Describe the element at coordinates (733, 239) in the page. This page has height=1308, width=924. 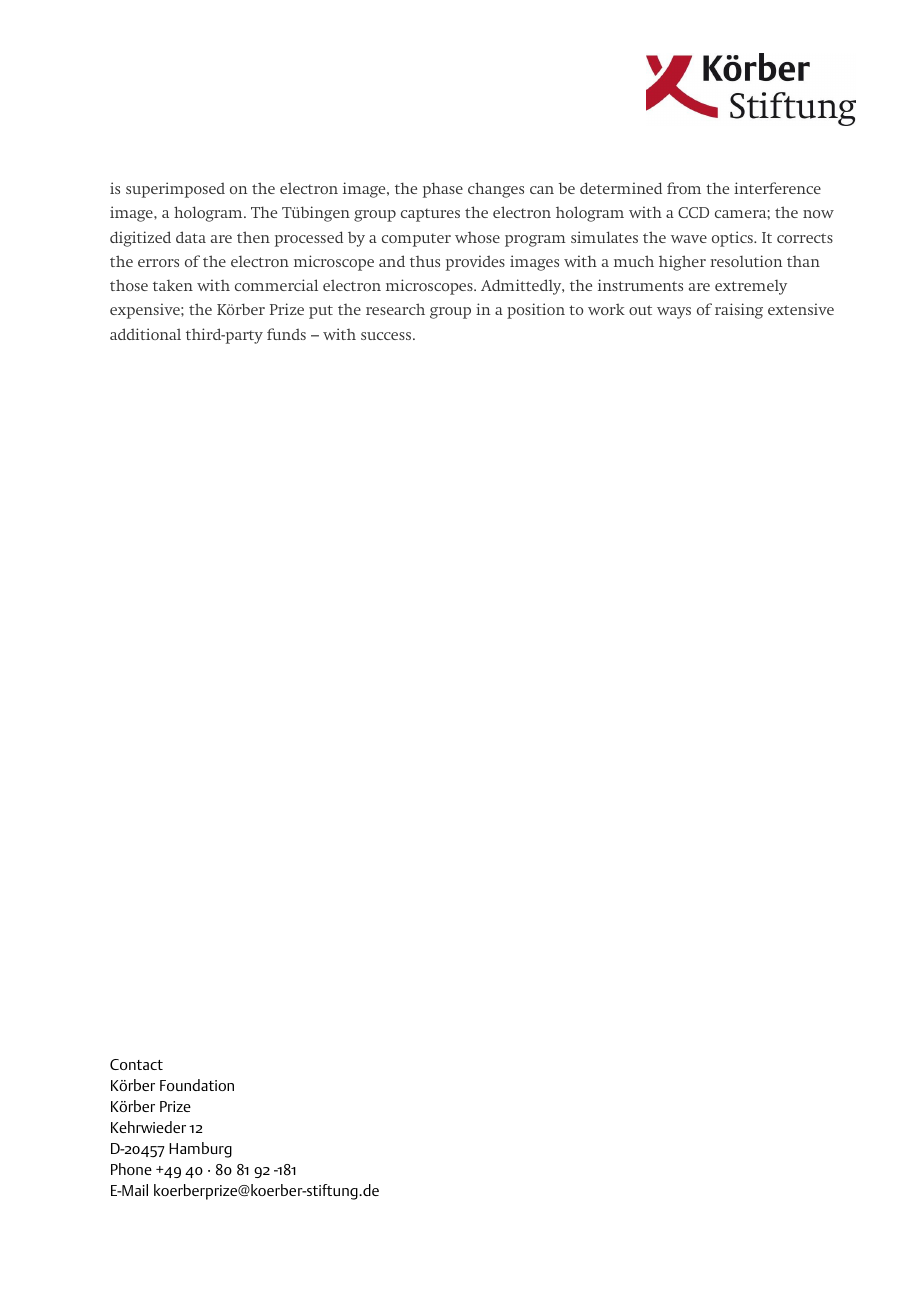
I see `optics` at that location.
